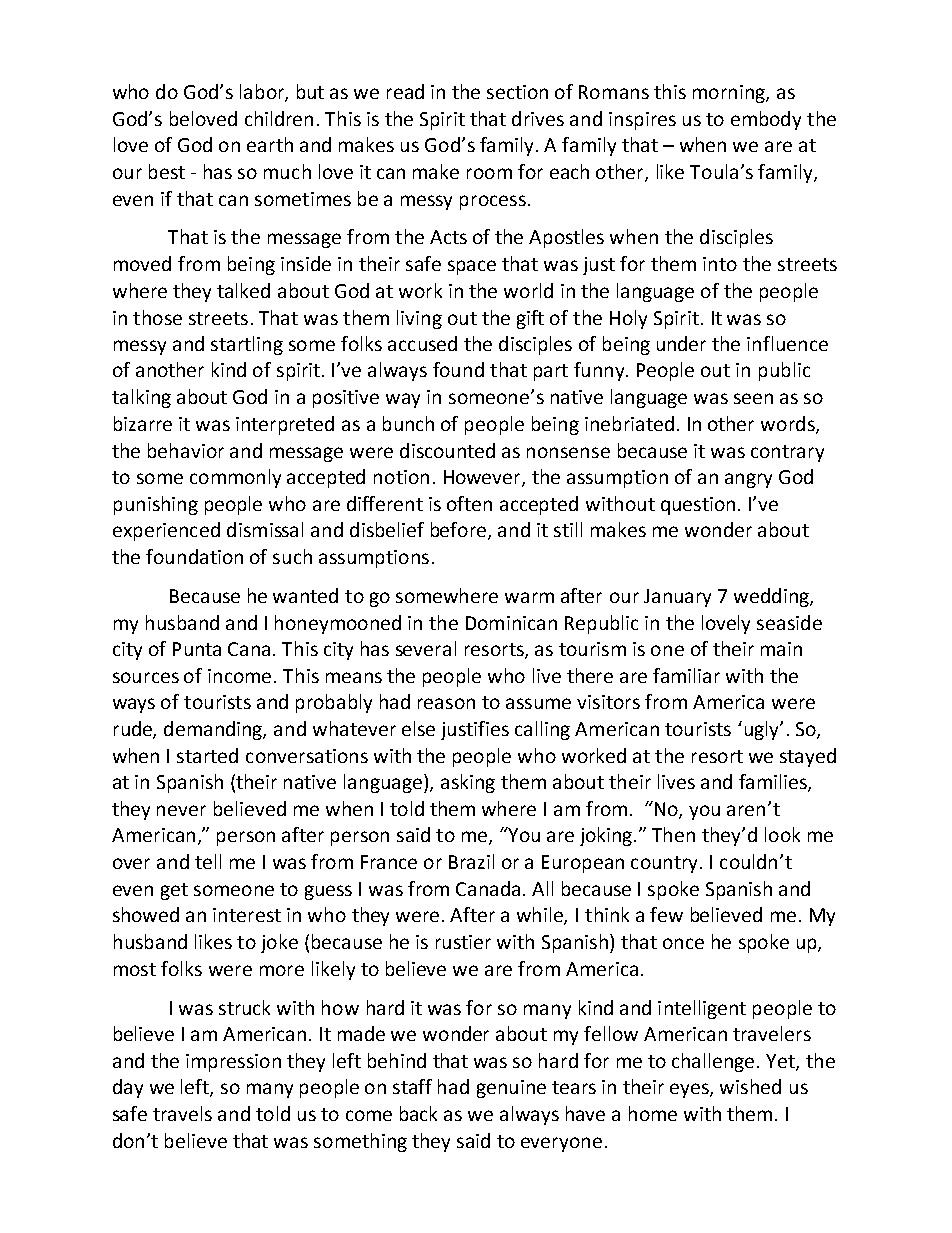 This screenshot has width=952, height=1233. What do you see at coordinates (182, 1113) in the screenshot?
I see `travels` at bounding box center [182, 1113].
